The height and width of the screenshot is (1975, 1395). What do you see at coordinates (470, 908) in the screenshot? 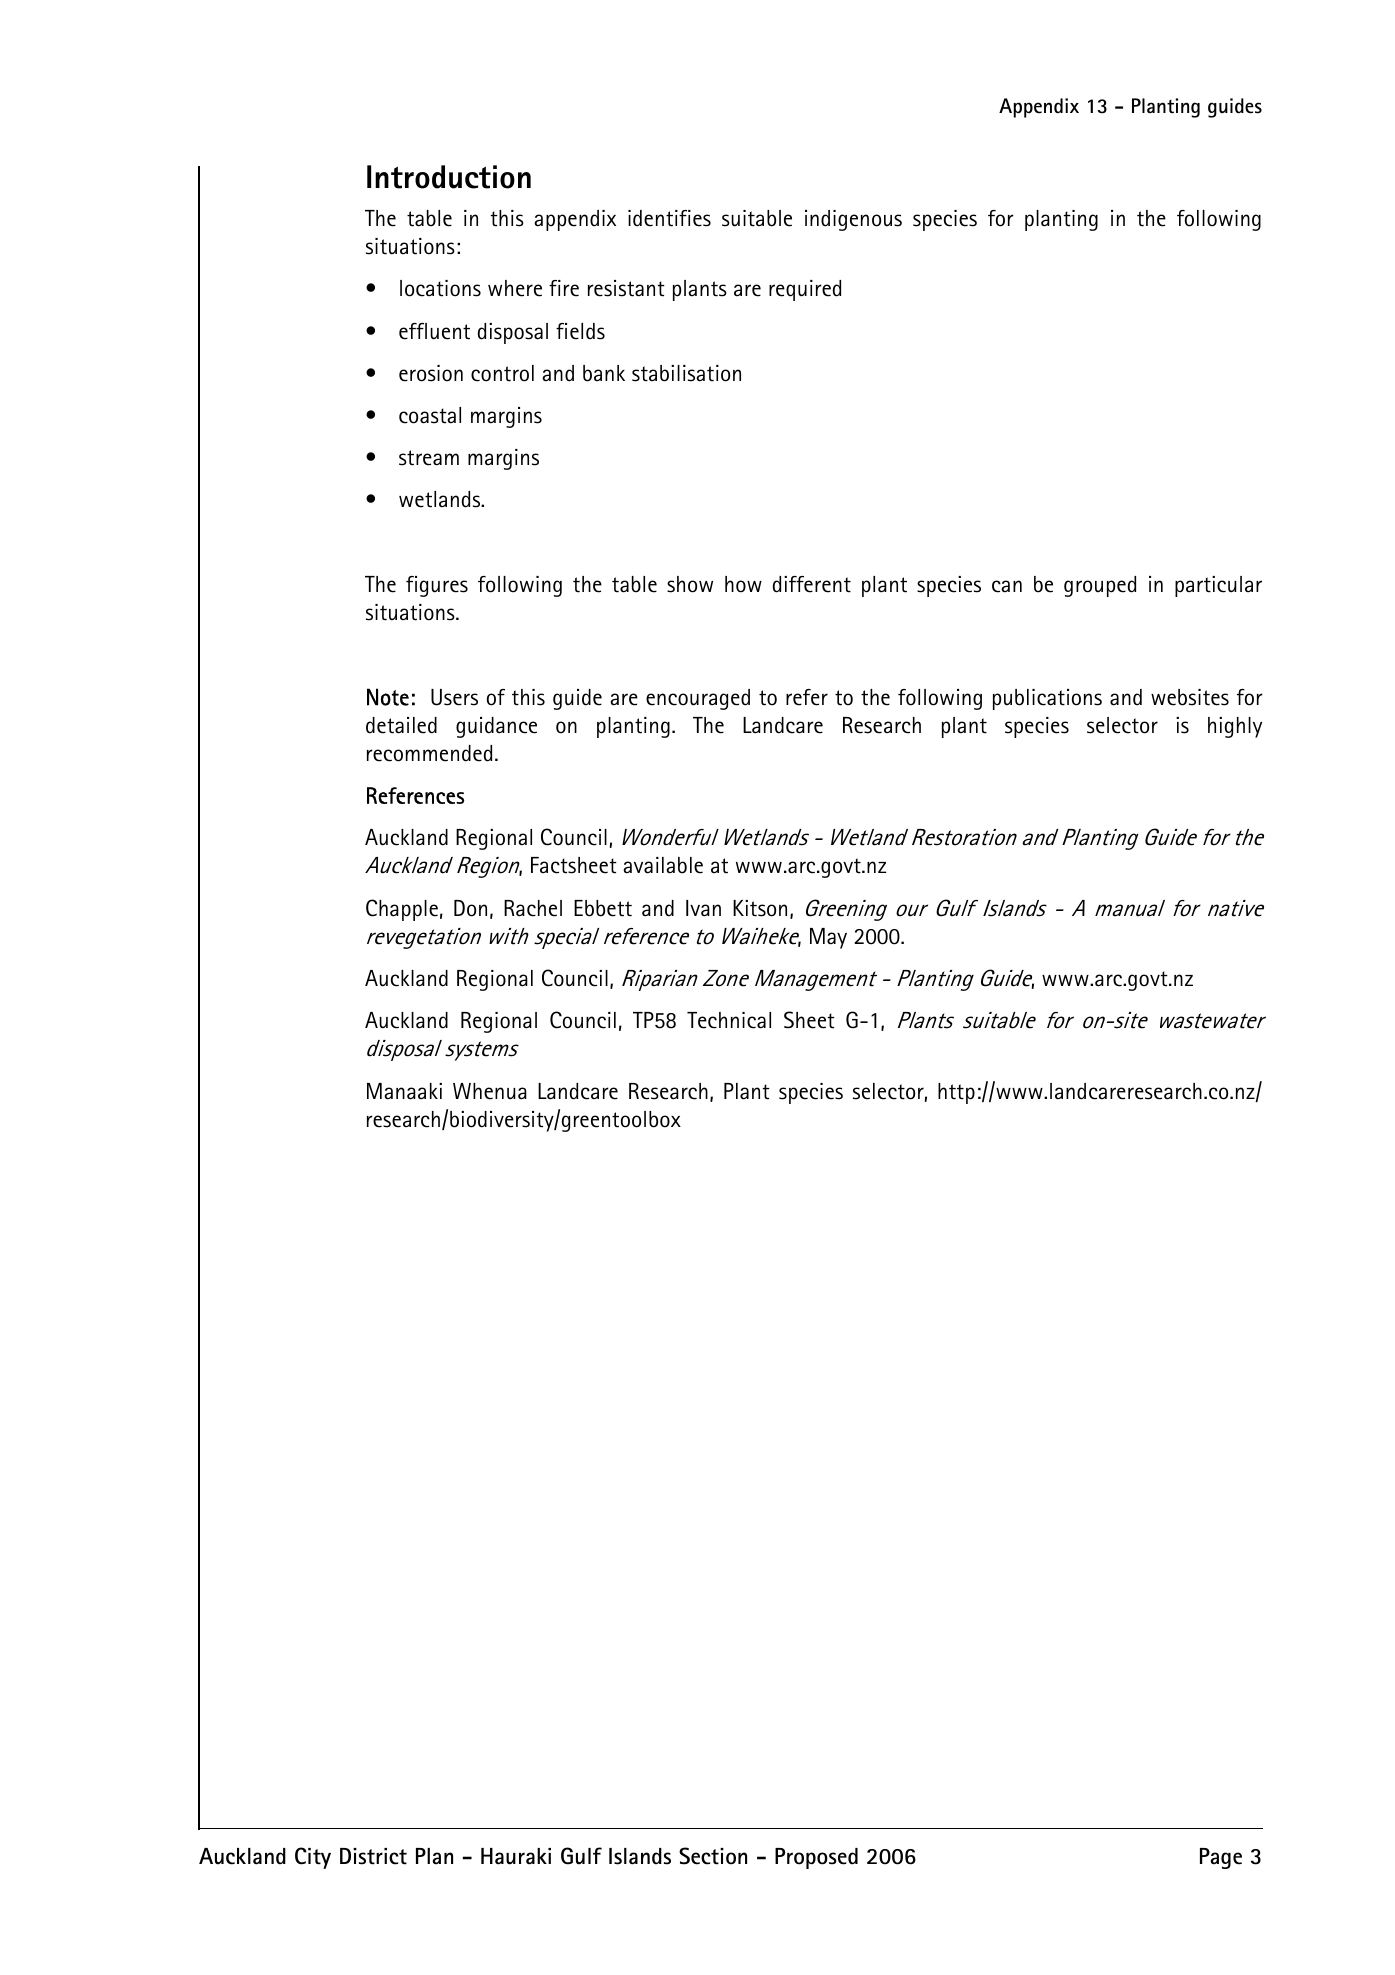
I see `Don` at bounding box center [470, 908].
